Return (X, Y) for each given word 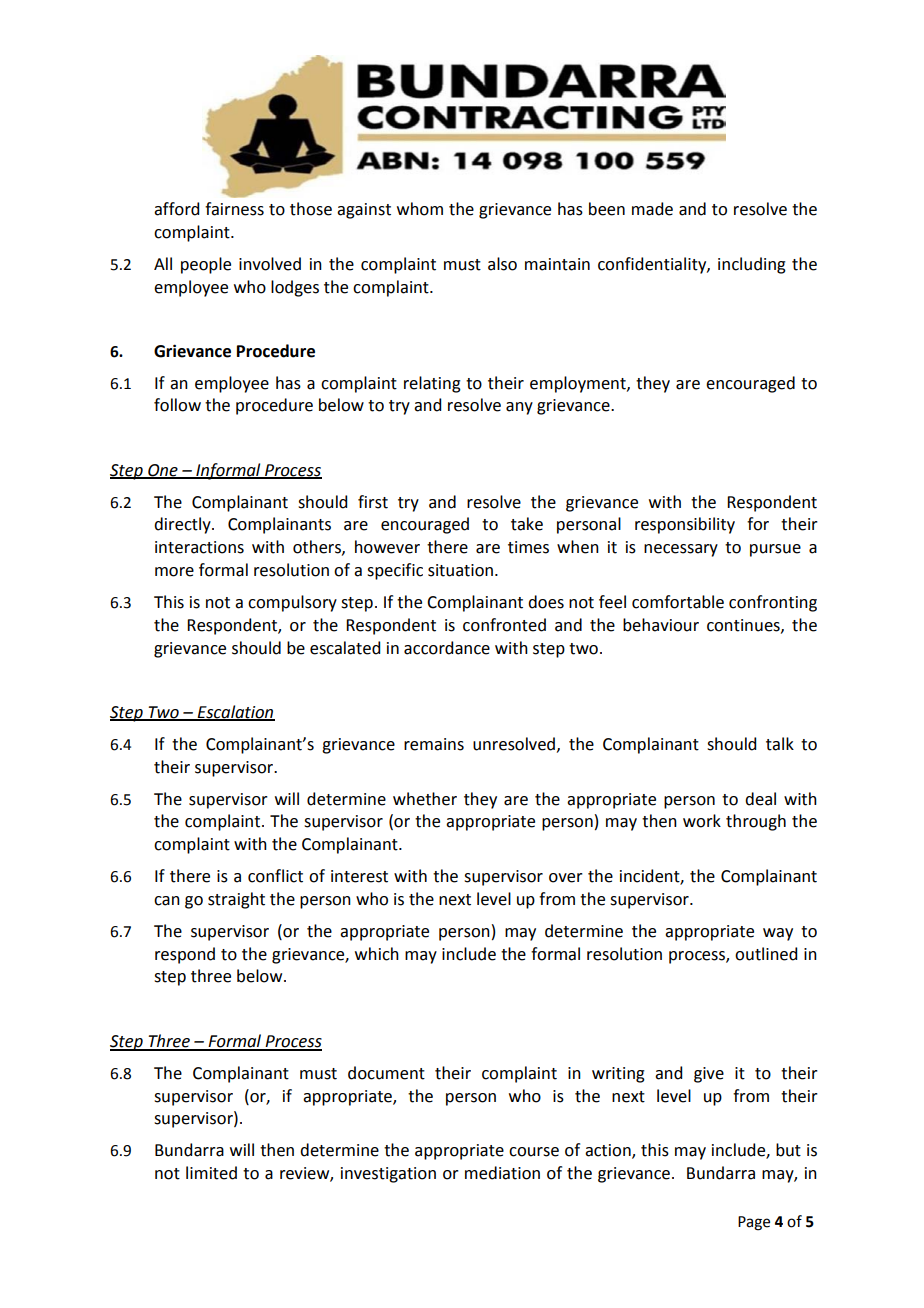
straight (236, 900)
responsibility (685, 525)
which (377, 954)
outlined (766, 954)
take (527, 524)
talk (780, 744)
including (752, 265)
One (163, 471)
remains (434, 744)
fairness (234, 209)
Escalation (235, 712)
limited (211, 1173)
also (502, 264)
